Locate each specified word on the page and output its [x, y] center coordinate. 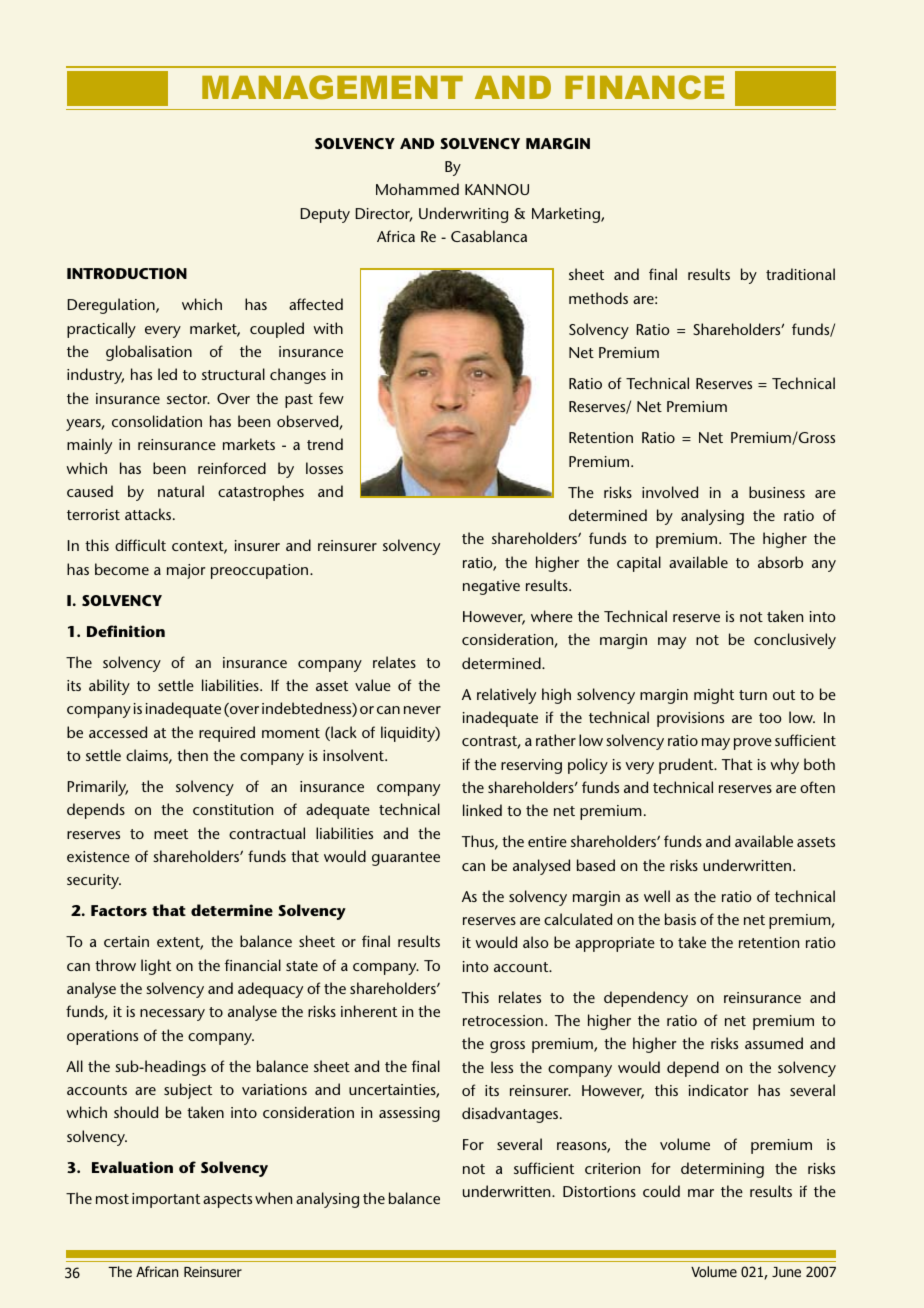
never [422, 710]
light [156, 967]
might [714, 696]
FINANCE [644, 87]
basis [680, 919]
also [535, 942]
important [166, 1200]
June [786, 1272]
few [331, 398]
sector [188, 399]
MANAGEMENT [332, 87]
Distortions [599, 1191]
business [777, 492]
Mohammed [417, 189]
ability [109, 687]
